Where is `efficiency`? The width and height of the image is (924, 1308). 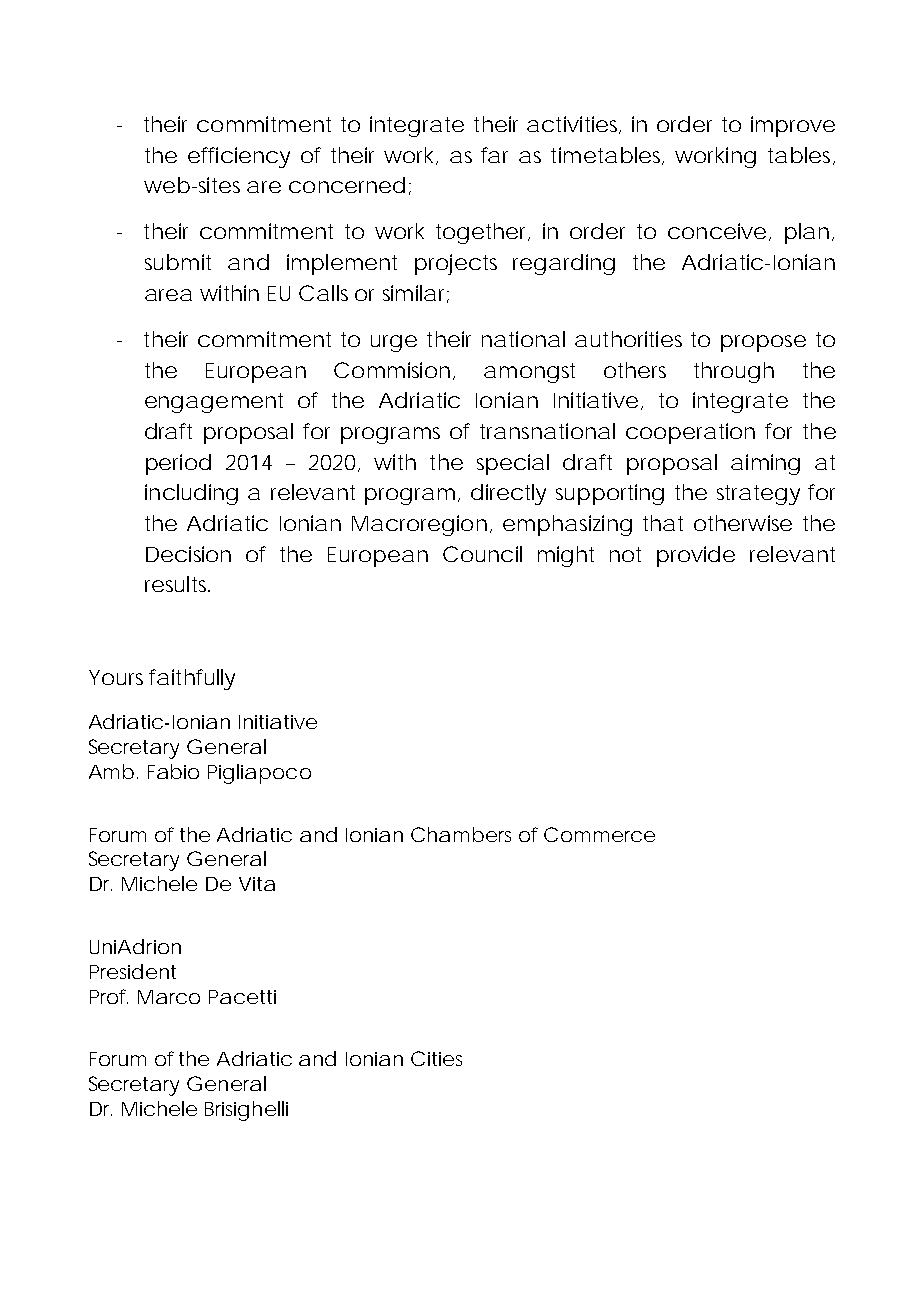 efficiency is located at coordinates (239, 157).
